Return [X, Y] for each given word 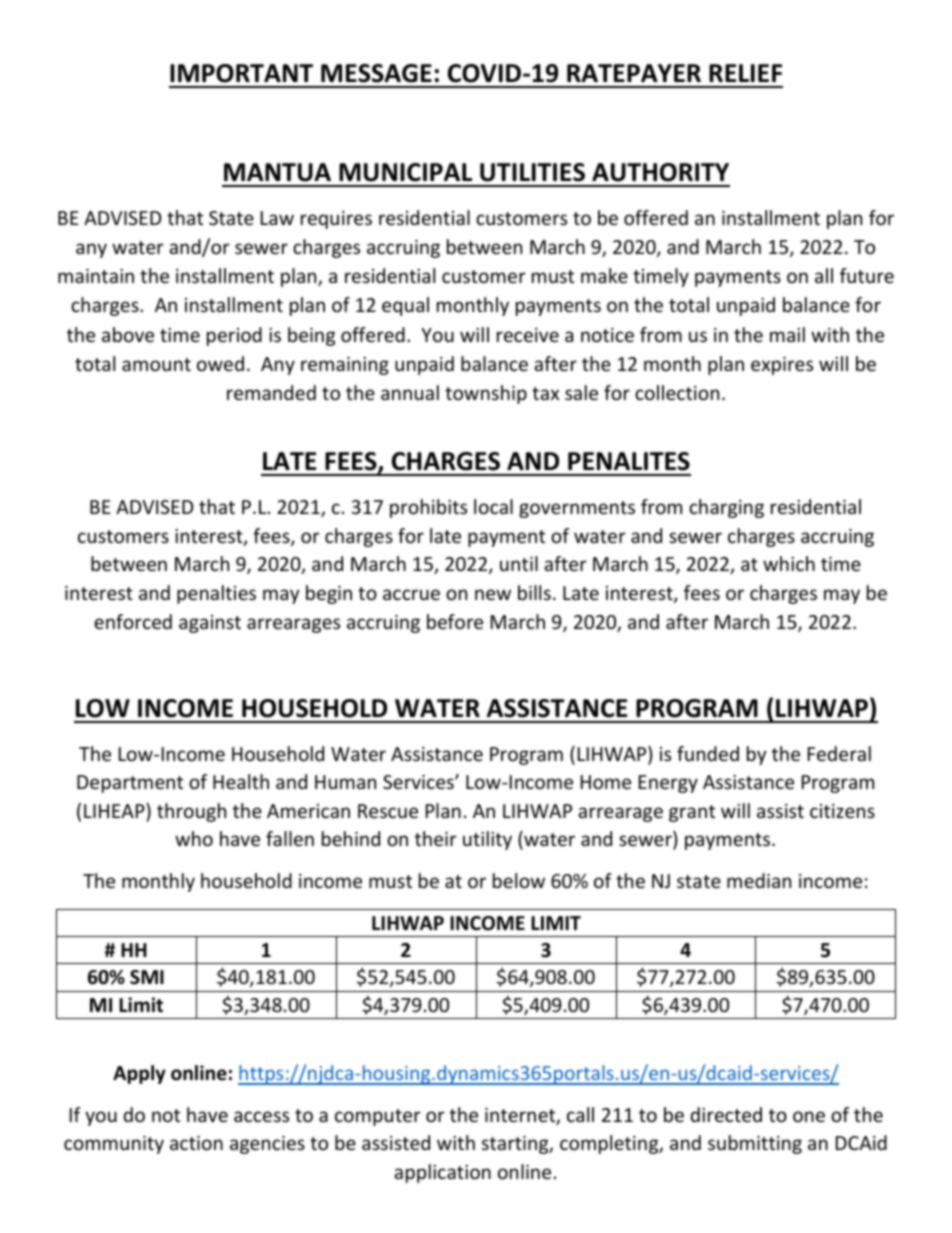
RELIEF [745, 73]
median [759, 880]
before [455, 621]
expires [782, 366]
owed [220, 363]
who [194, 838]
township [486, 394]
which [789, 563]
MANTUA [277, 172]
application [442, 1173]
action [196, 1143]
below [519, 880]
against [210, 624]
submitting [755, 1144]
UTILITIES [532, 172]
